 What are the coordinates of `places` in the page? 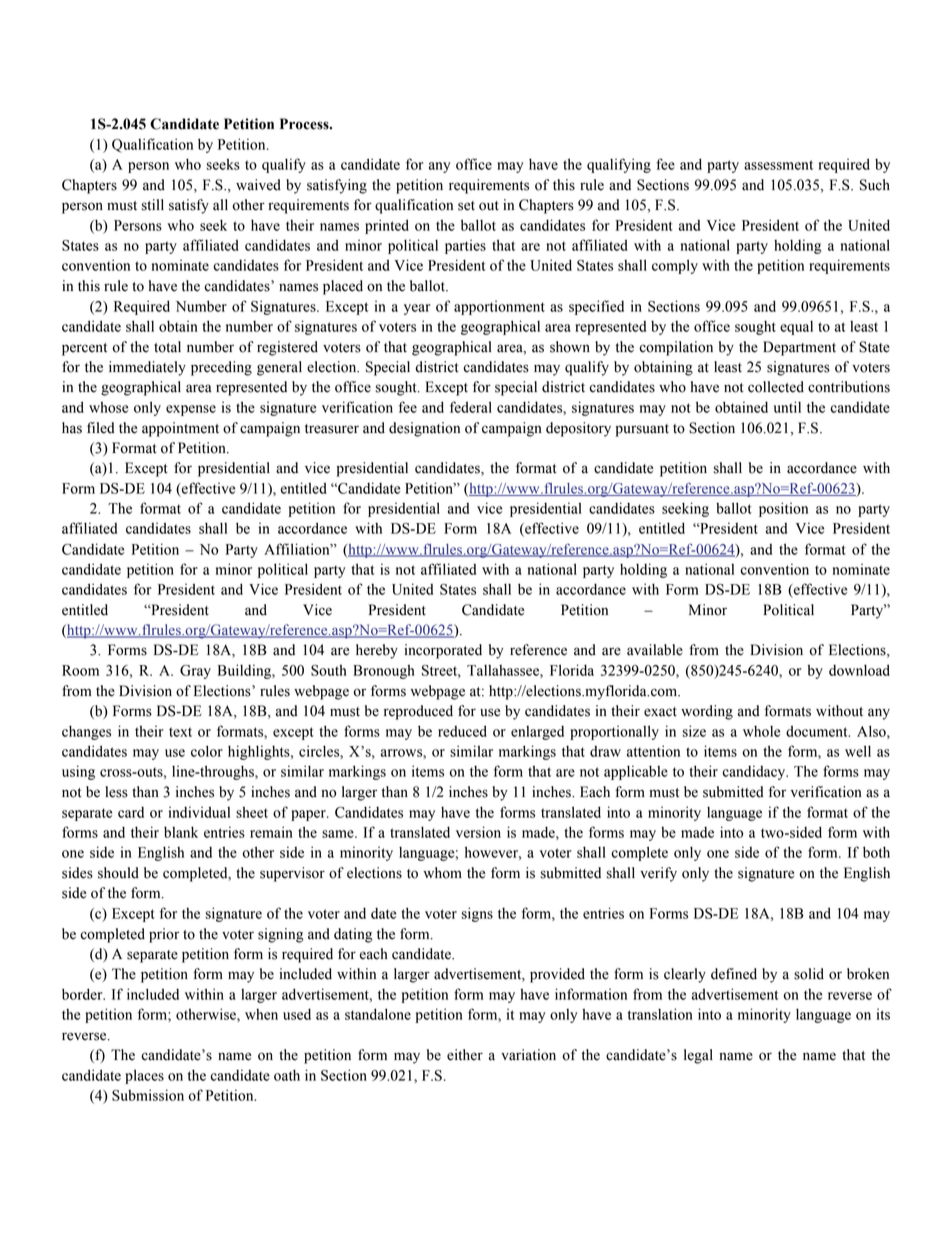 It's located at (144, 1076).
